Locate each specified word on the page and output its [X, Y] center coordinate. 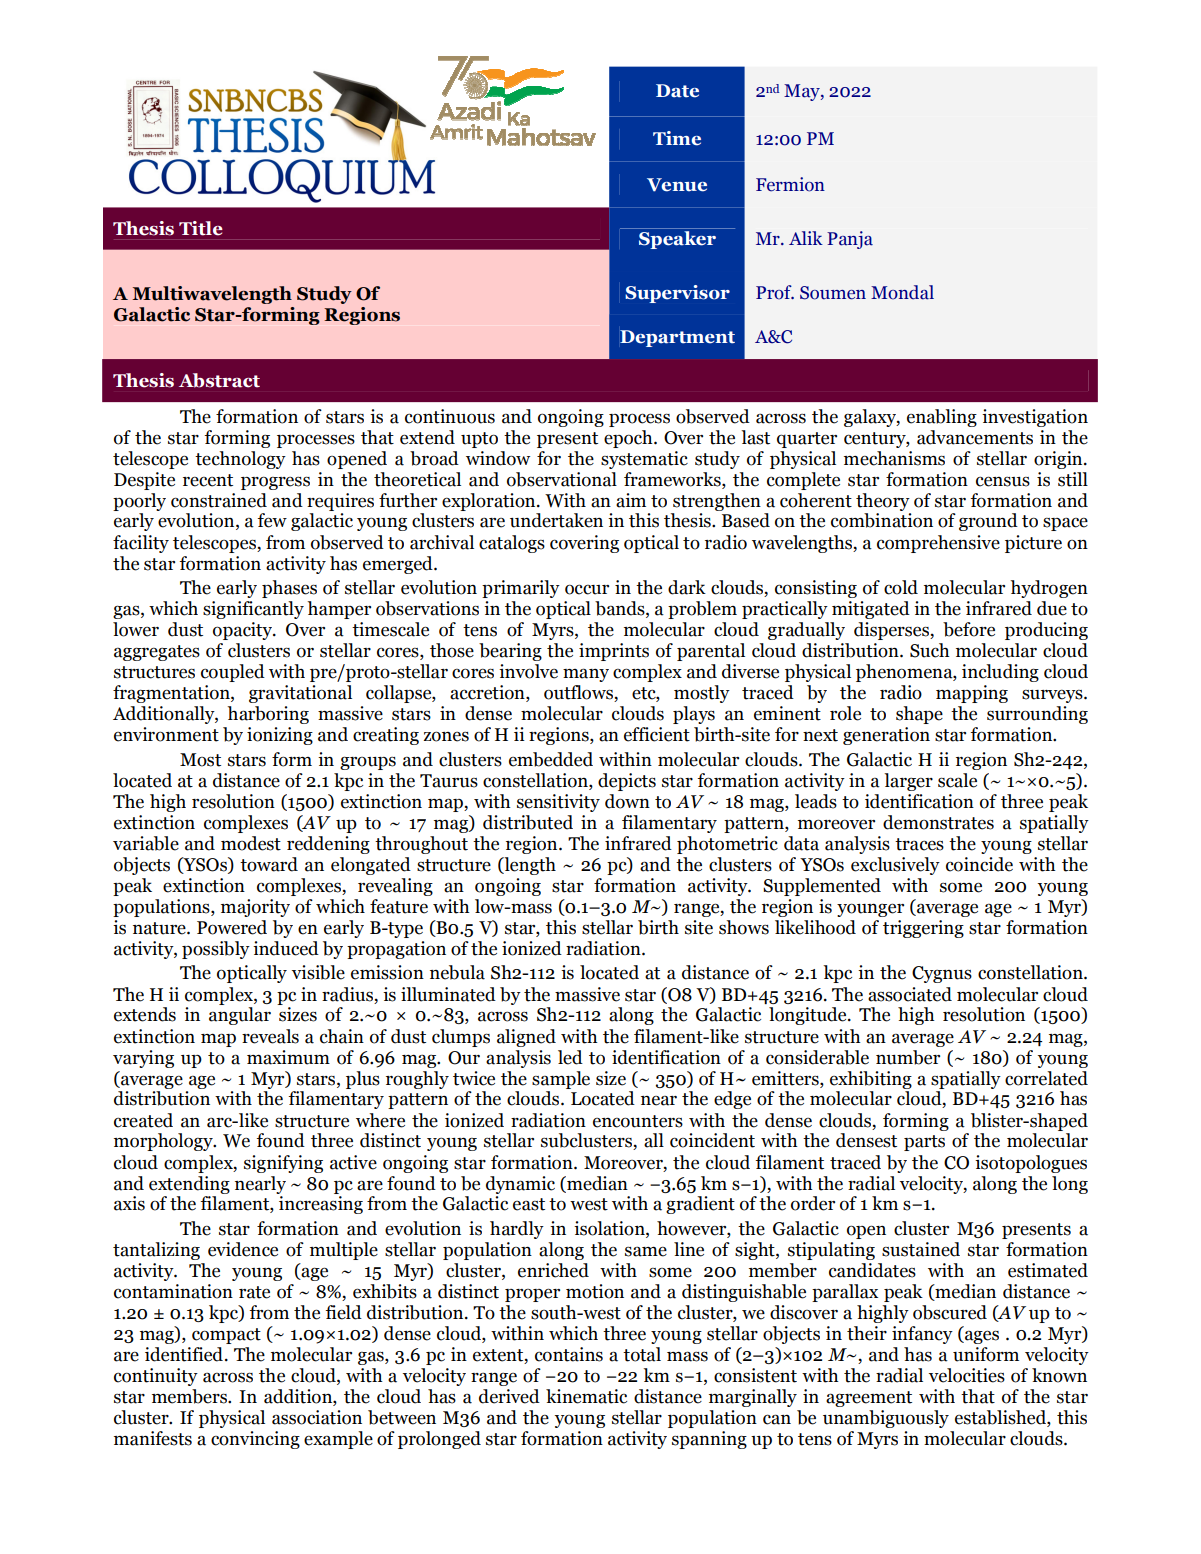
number [908, 1057]
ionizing [280, 736]
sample [561, 1080]
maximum [288, 1057]
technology [240, 460]
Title [201, 228]
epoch [629, 439]
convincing [255, 1440]
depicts [627, 782]
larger [908, 782]
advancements [975, 437]
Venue [677, 185]
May [803, 92]
